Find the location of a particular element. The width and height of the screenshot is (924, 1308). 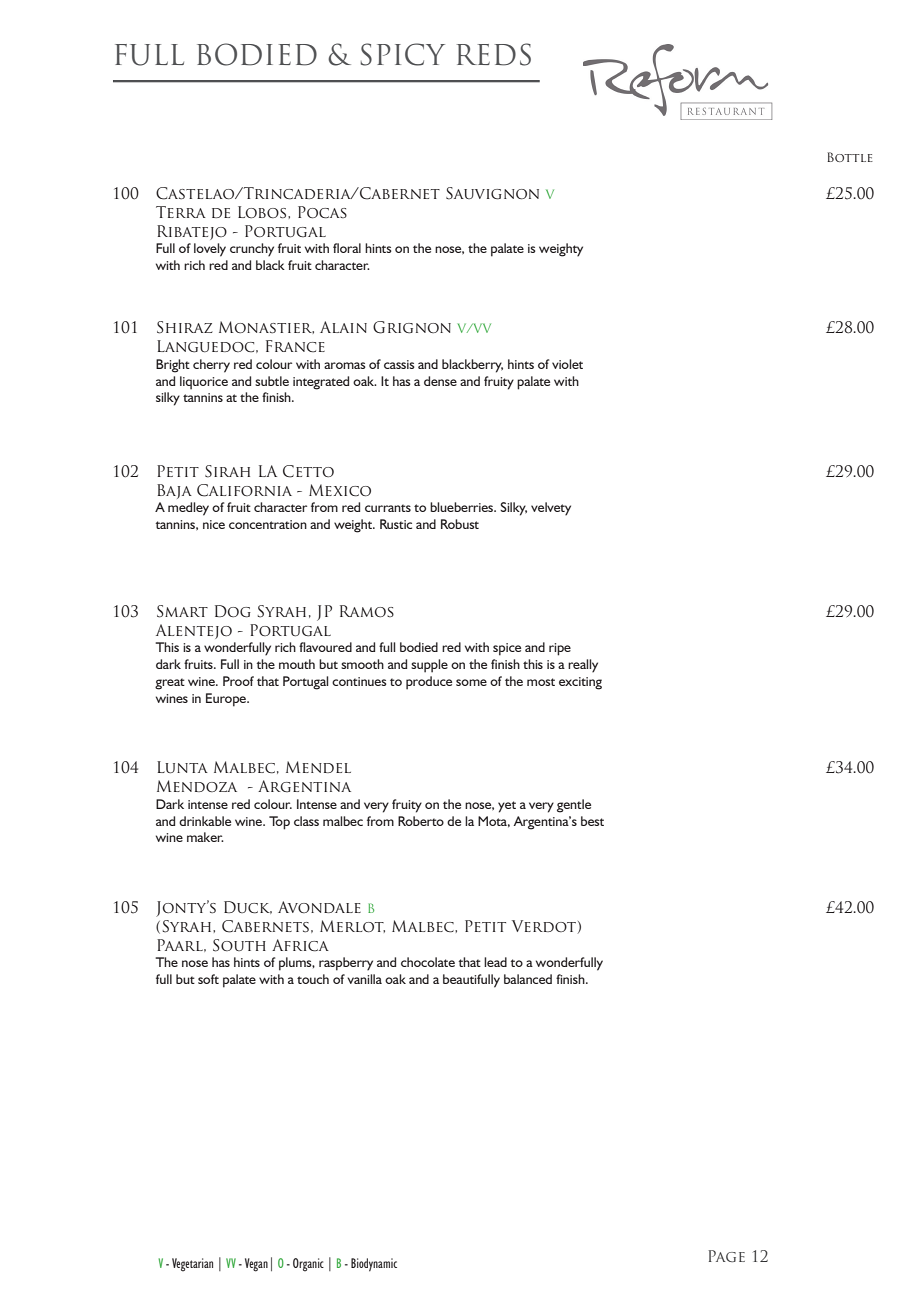

Lobos is located at coordinates (263, 212).
